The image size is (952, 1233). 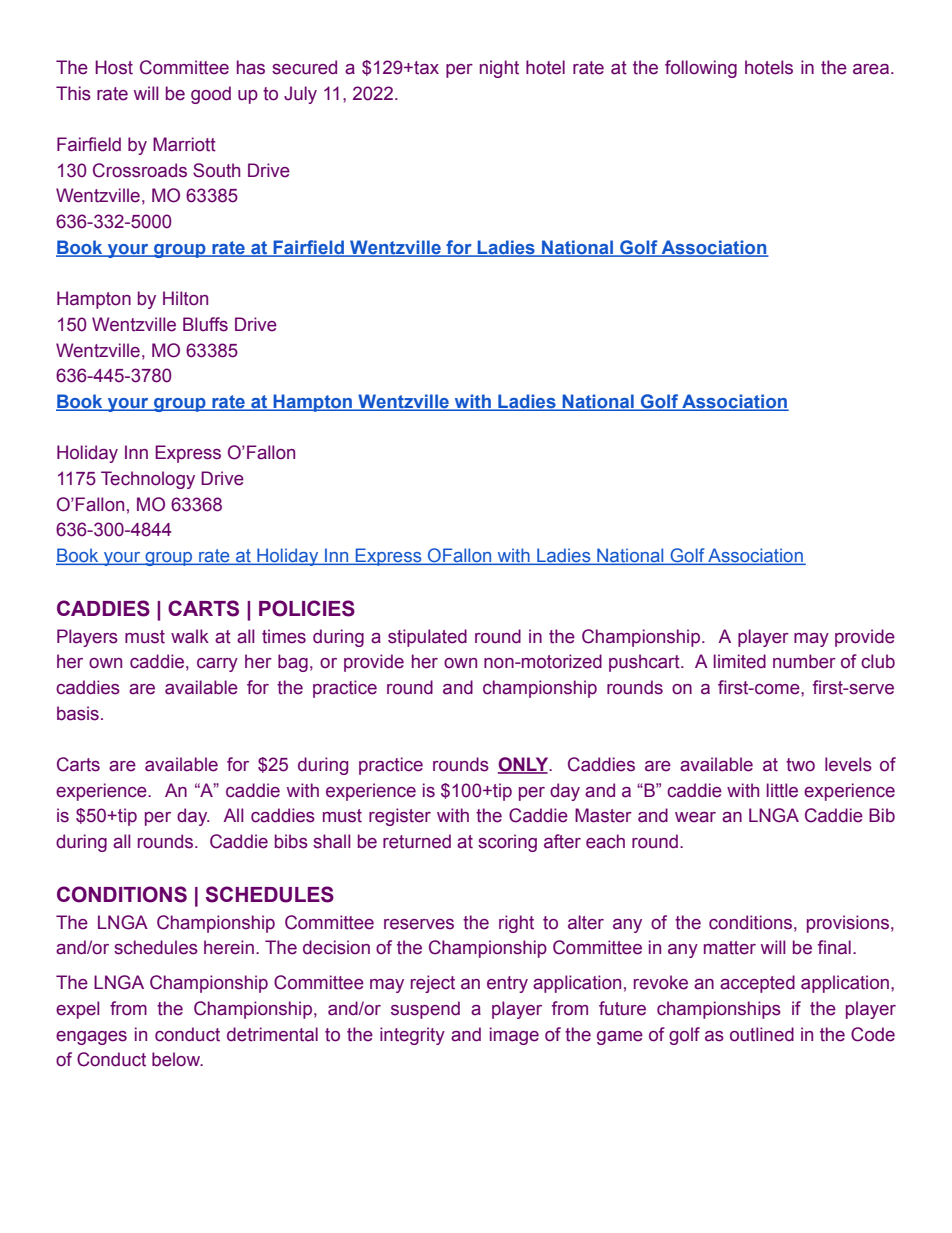 What do you see at coordinates (871, 69) in the image?
I see `area` at bounding box center [871, 69].
